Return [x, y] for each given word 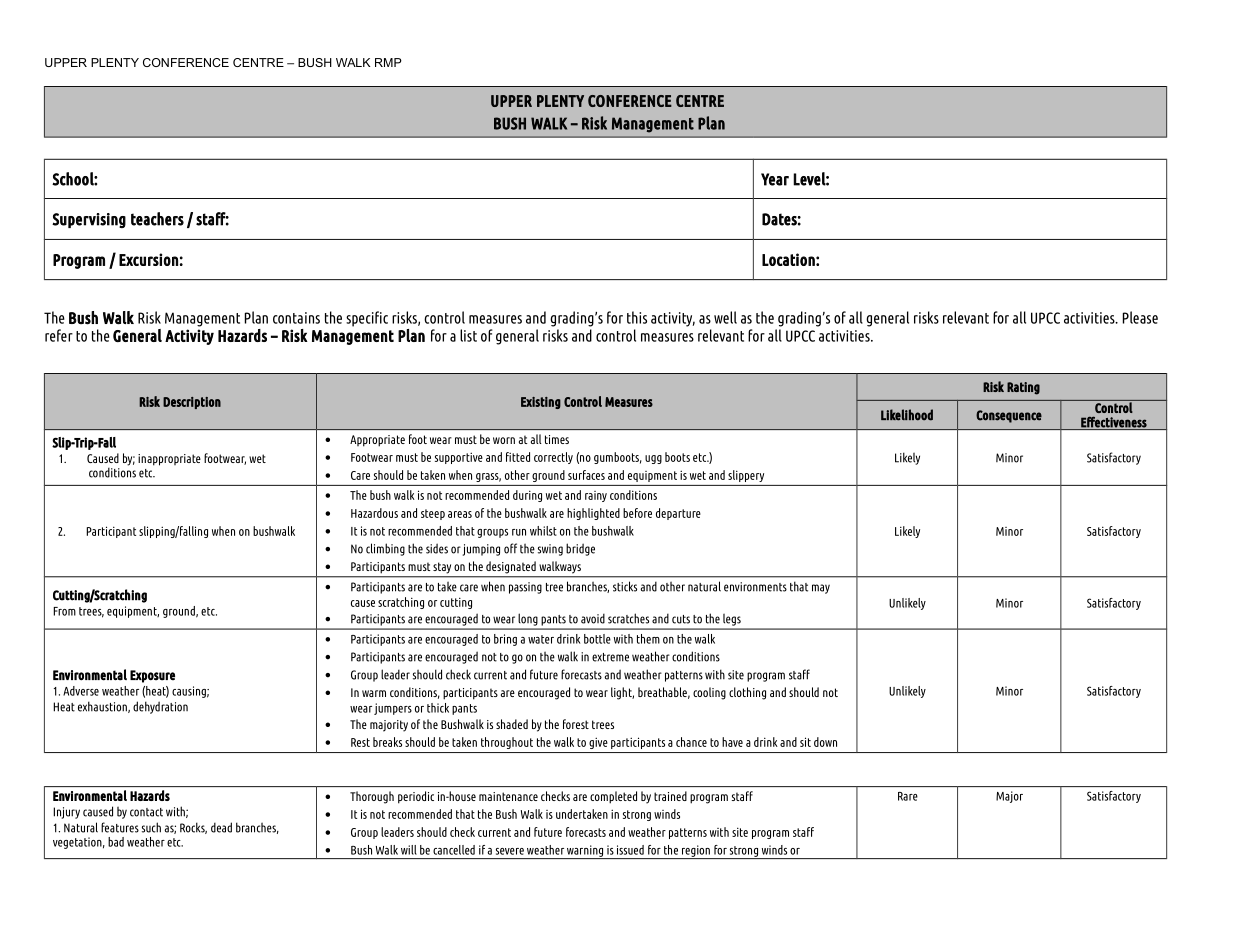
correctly [553, 458]
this [637, 317]
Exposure [152, 676]
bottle [597, 639]
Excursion [148, 259]
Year [775, 179]
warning [585, 852]
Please [1140, 317]
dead [221, 827]
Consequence [1009, 416]
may [821, 589]
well [725, 317]
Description [192, 403]
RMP [388, 62]
